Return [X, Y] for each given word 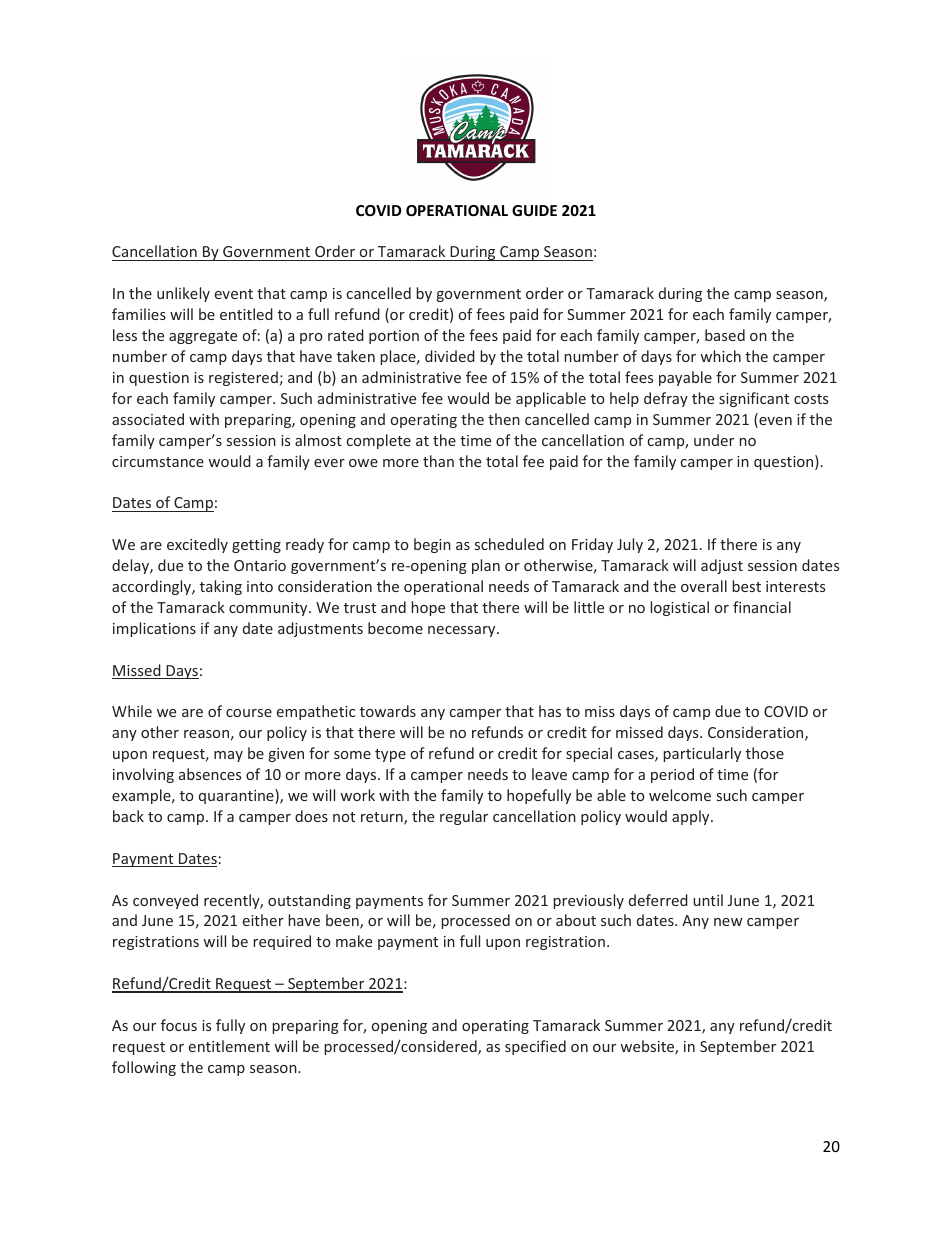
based [725, 335]
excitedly [197, 545]
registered [243, 378]
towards [388, 711]
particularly [702, 754]
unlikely [183, 294]
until [708, 900]
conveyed [165, 901]
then [504, 419]
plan [486, 566]
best [746, 586]
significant [754, 399]
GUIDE [534, 210]
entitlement [229, 1046]
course [249, 713]
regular [464, 817]
